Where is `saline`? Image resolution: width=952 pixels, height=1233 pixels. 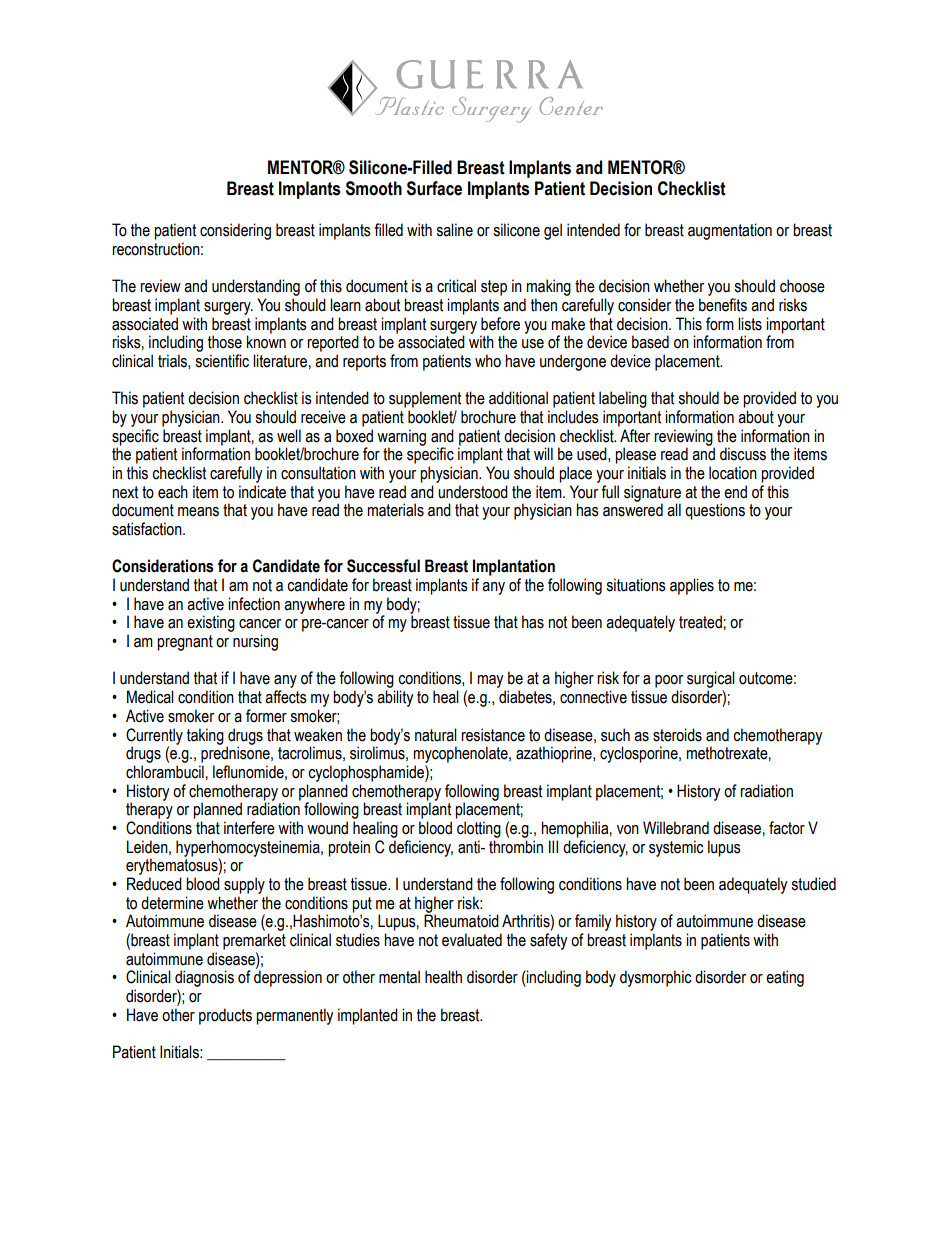
saline is located at coordinates (455, 230).
